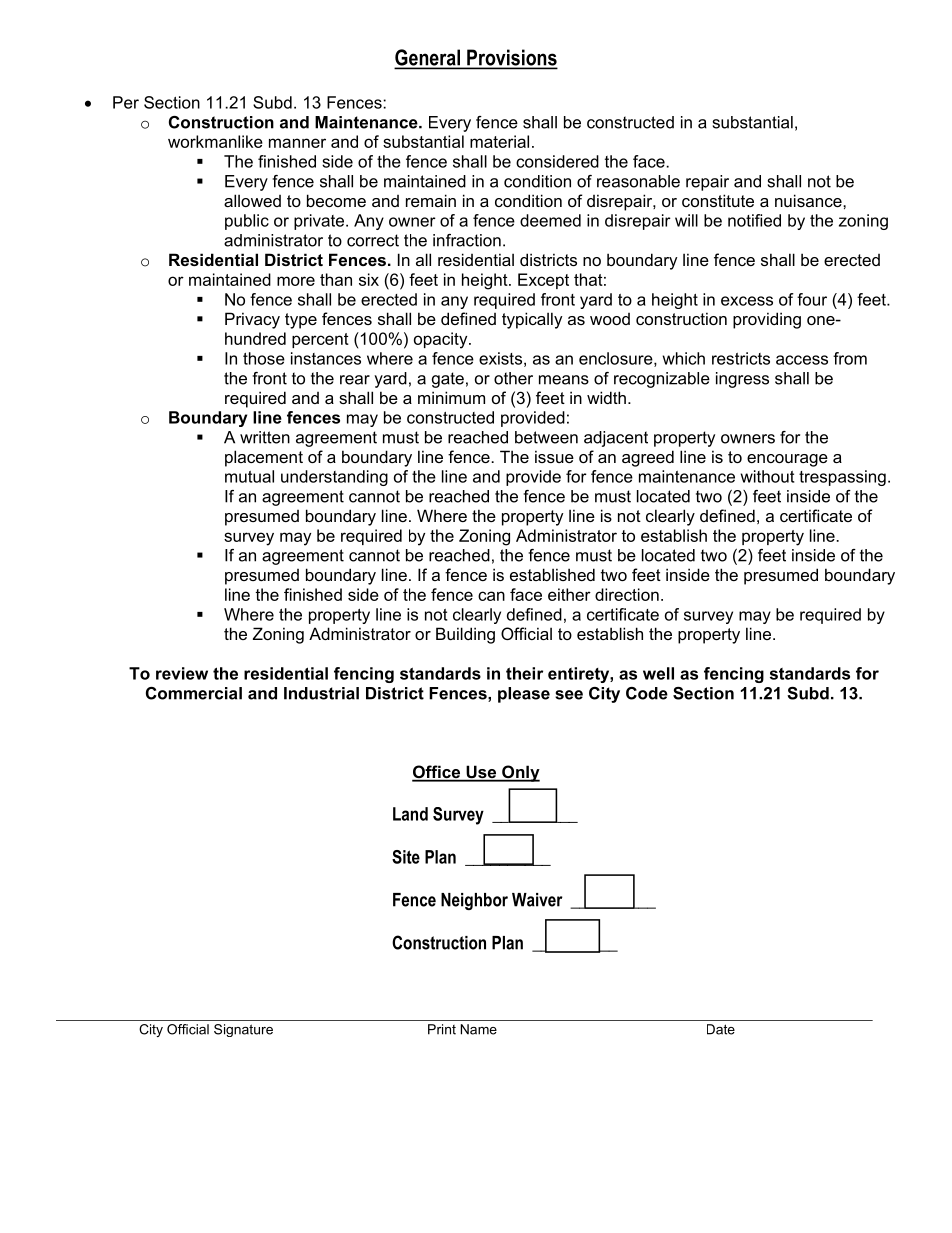 Image resolution: width=952 pixels, height=1233 pixels. What do you see at coordinates (321, 693) in the screenshot?
I see `Industrial` at bounding box center [321, 693].
